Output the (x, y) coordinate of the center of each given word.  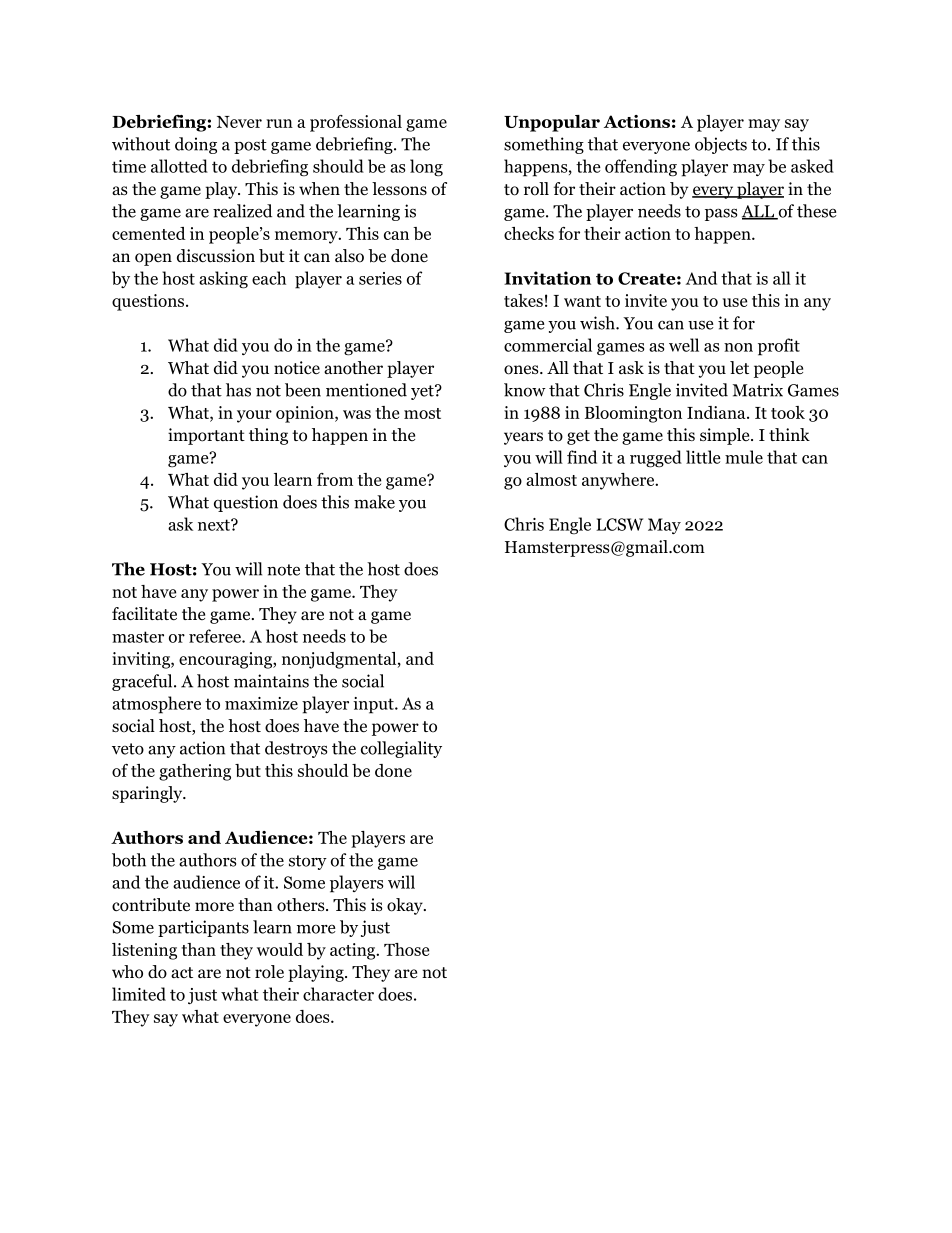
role (269, 972)
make (374, 502)
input (374, 705)
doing (196, 145)
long (426, 168)
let (739, 367)
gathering (195, 772)
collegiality (401, 749)
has (238, 390)
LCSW (619, 524)
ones (522, 370)
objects (721, 145)
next (215, 525)
